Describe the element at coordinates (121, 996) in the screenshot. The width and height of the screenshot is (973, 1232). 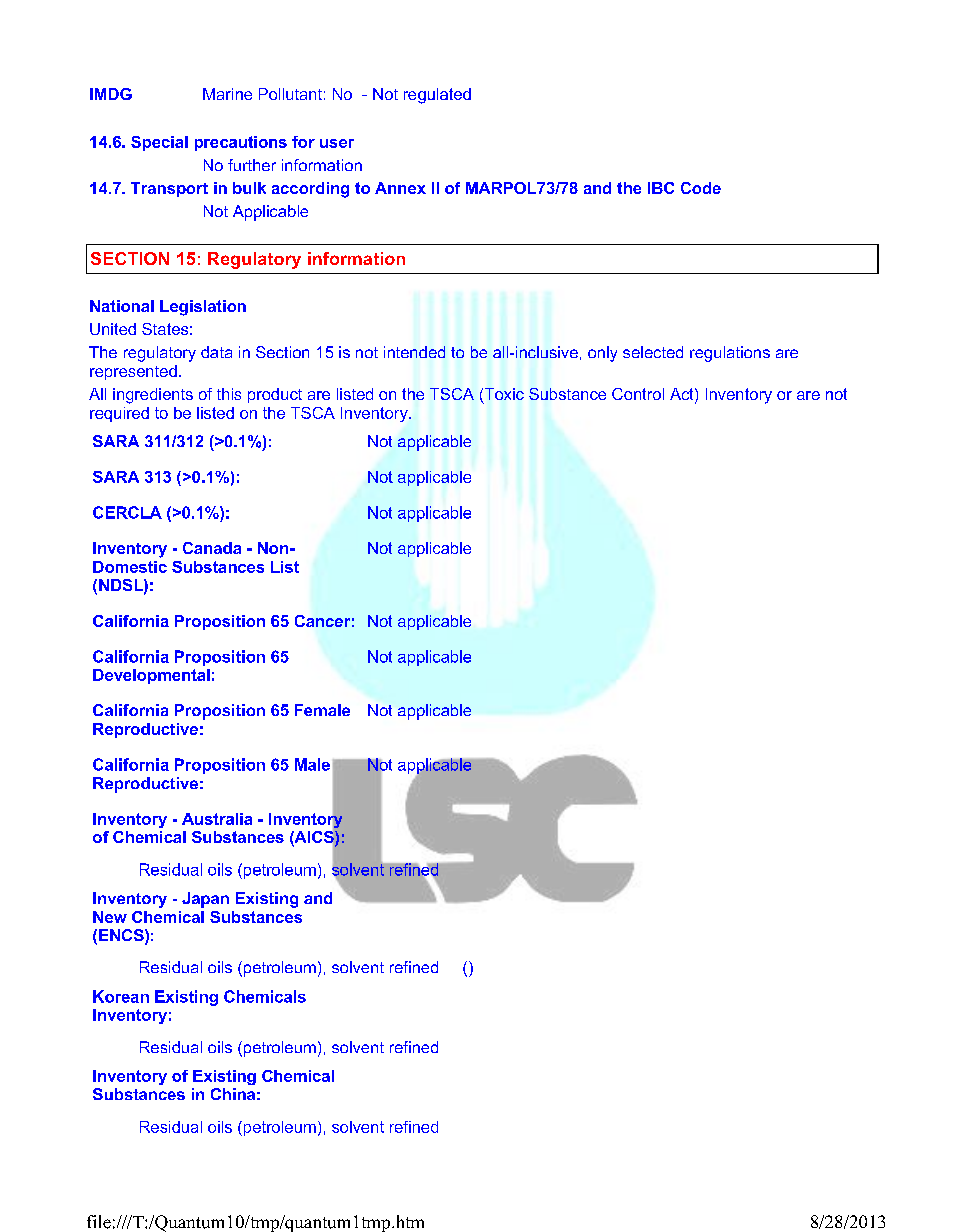
I see `Korean` at that location.
